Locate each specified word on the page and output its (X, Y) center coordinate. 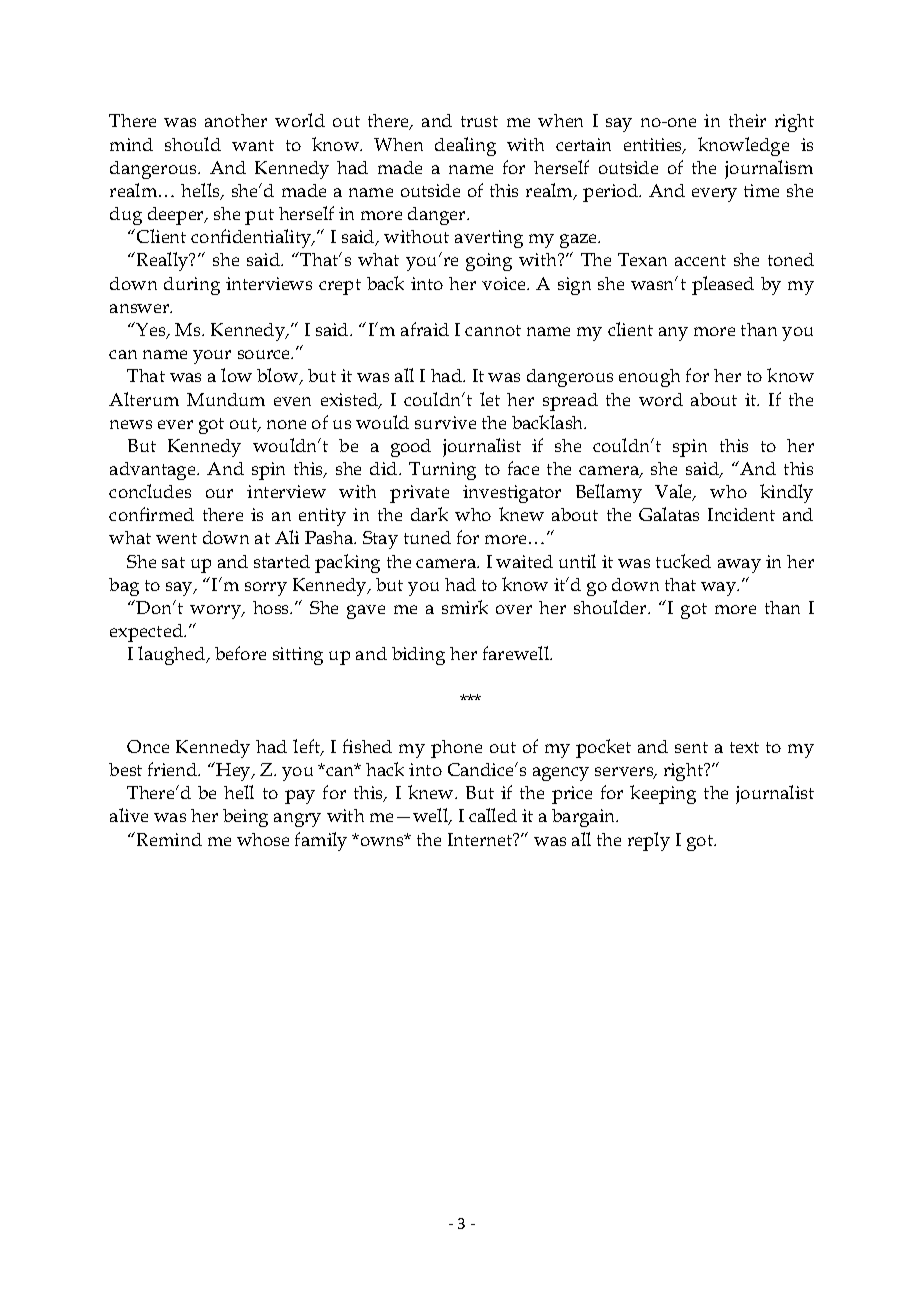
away (739, 566)
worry (217, 612)
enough (649, 378)
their (747, 120)
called (493, 815)
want (253, 145)
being (245, 818)
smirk (465, 607)
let (490, 399)
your (212, 357)
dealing (465, 146)
